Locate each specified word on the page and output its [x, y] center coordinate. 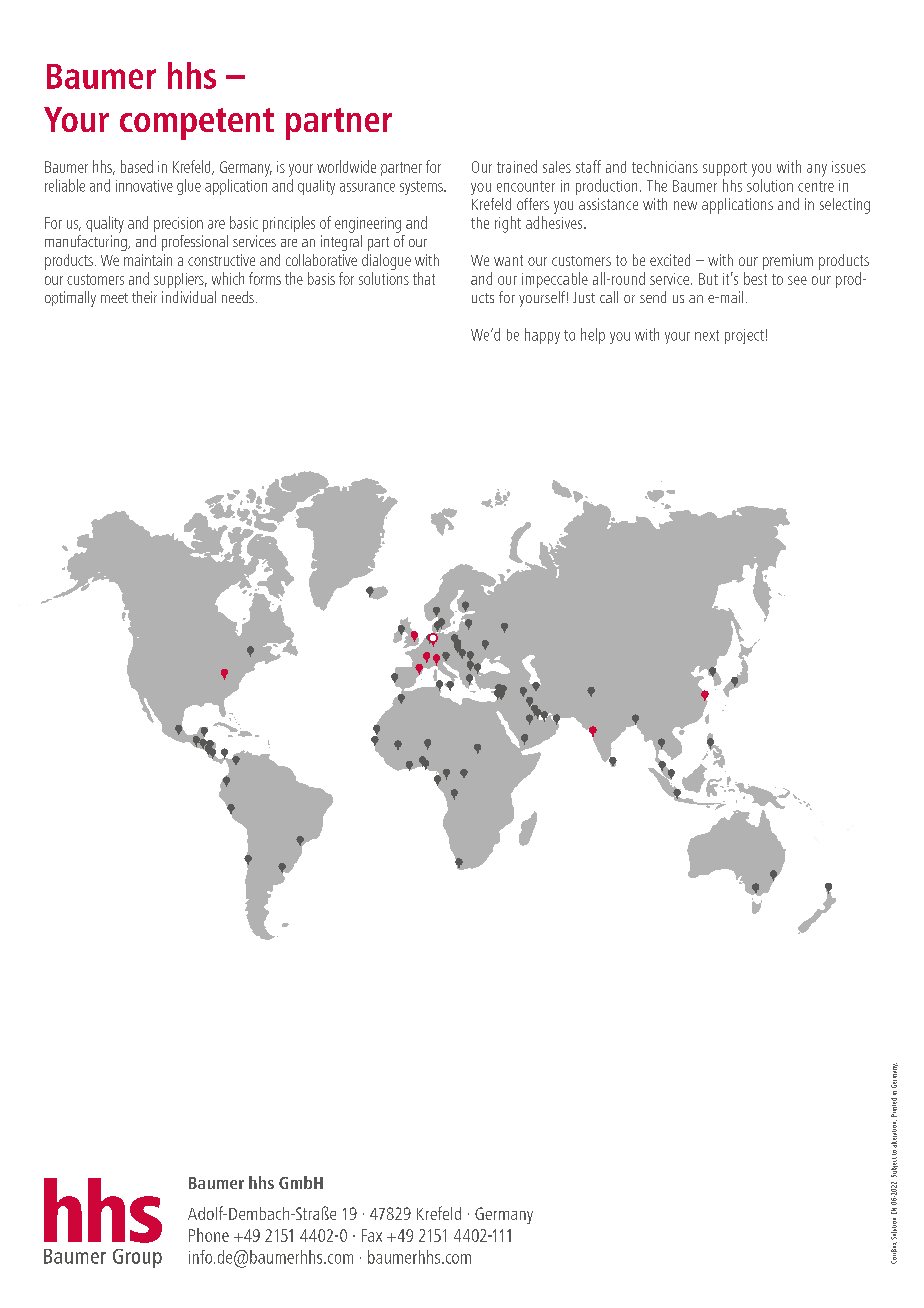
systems [422, 188]
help [593, 336]
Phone [209, 1235]
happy [542, 336]
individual [189, 297]
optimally [70, 299]
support [725, 169]
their [144, 297]
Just [584, 297]
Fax [372, 1235]
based [137, 166]
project [744, 336]
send [653, 297]
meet [114, 298]
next [707, 335]
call [609, 297]
